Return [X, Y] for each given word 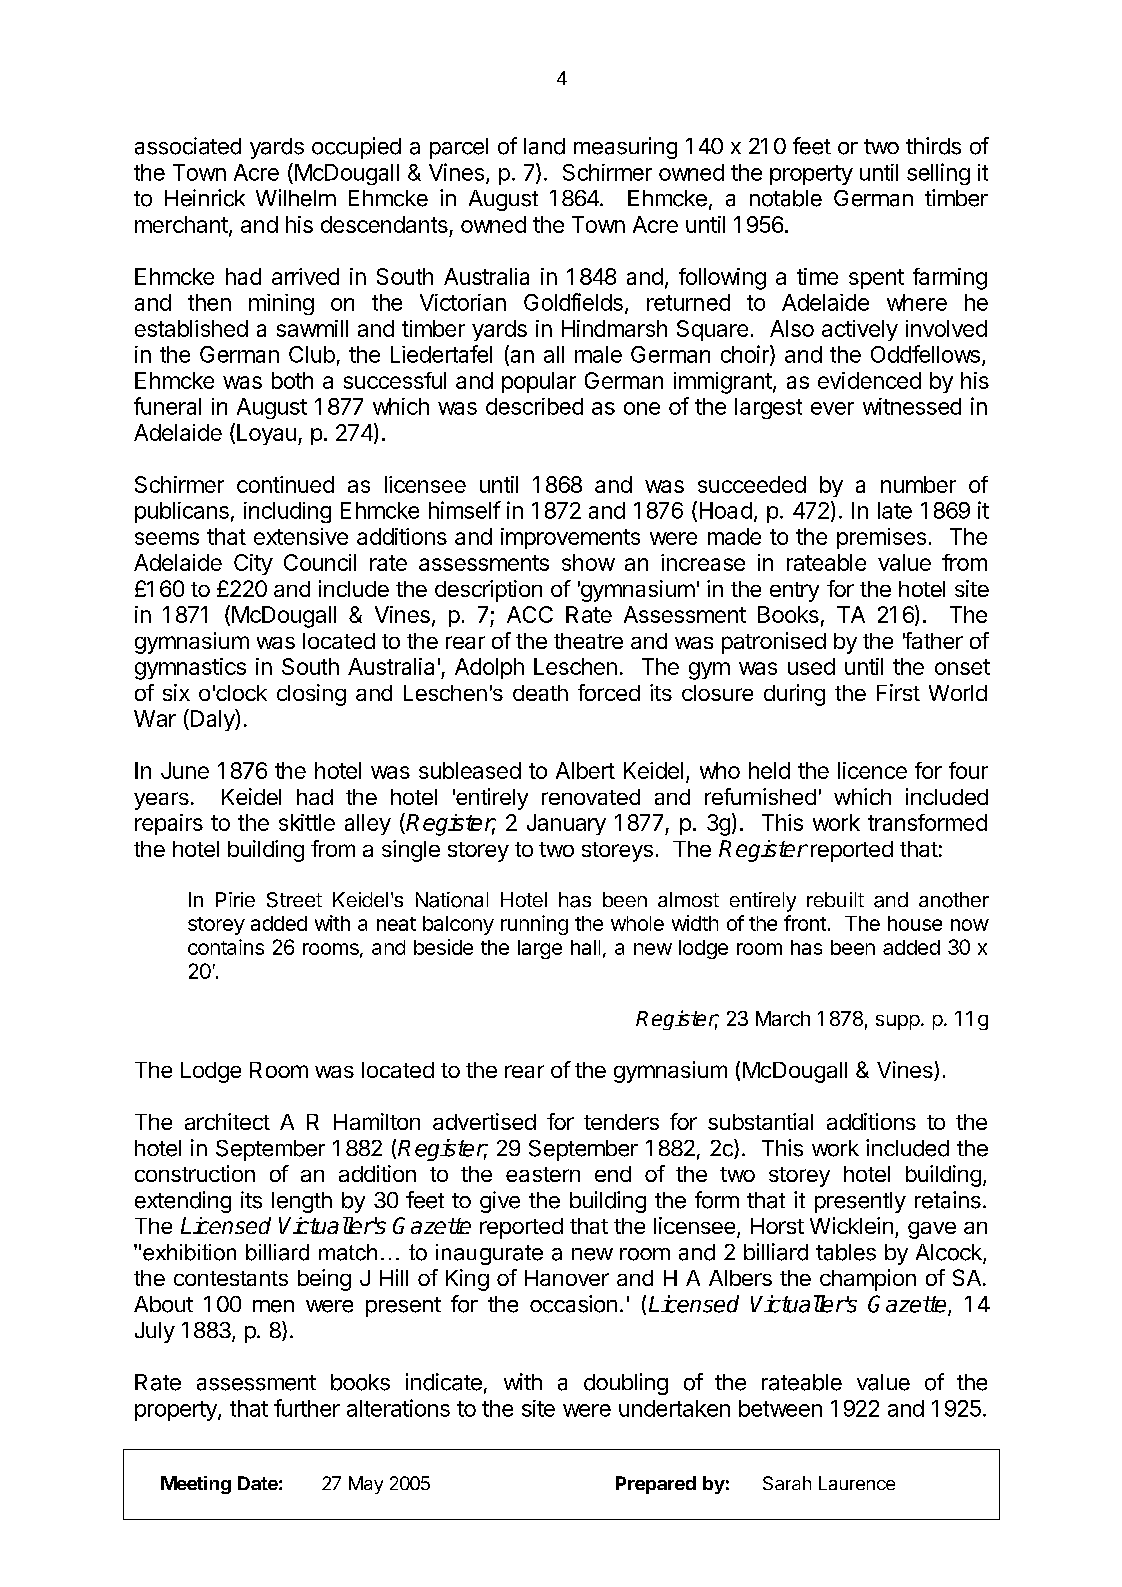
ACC [530, 614]
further [307, 1408]
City [253, 564]
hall [585, 947]
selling [938, 174]
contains [226, 947]
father [933, 640]
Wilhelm [296, 198]
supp [898, 1022]
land [544, 146]
